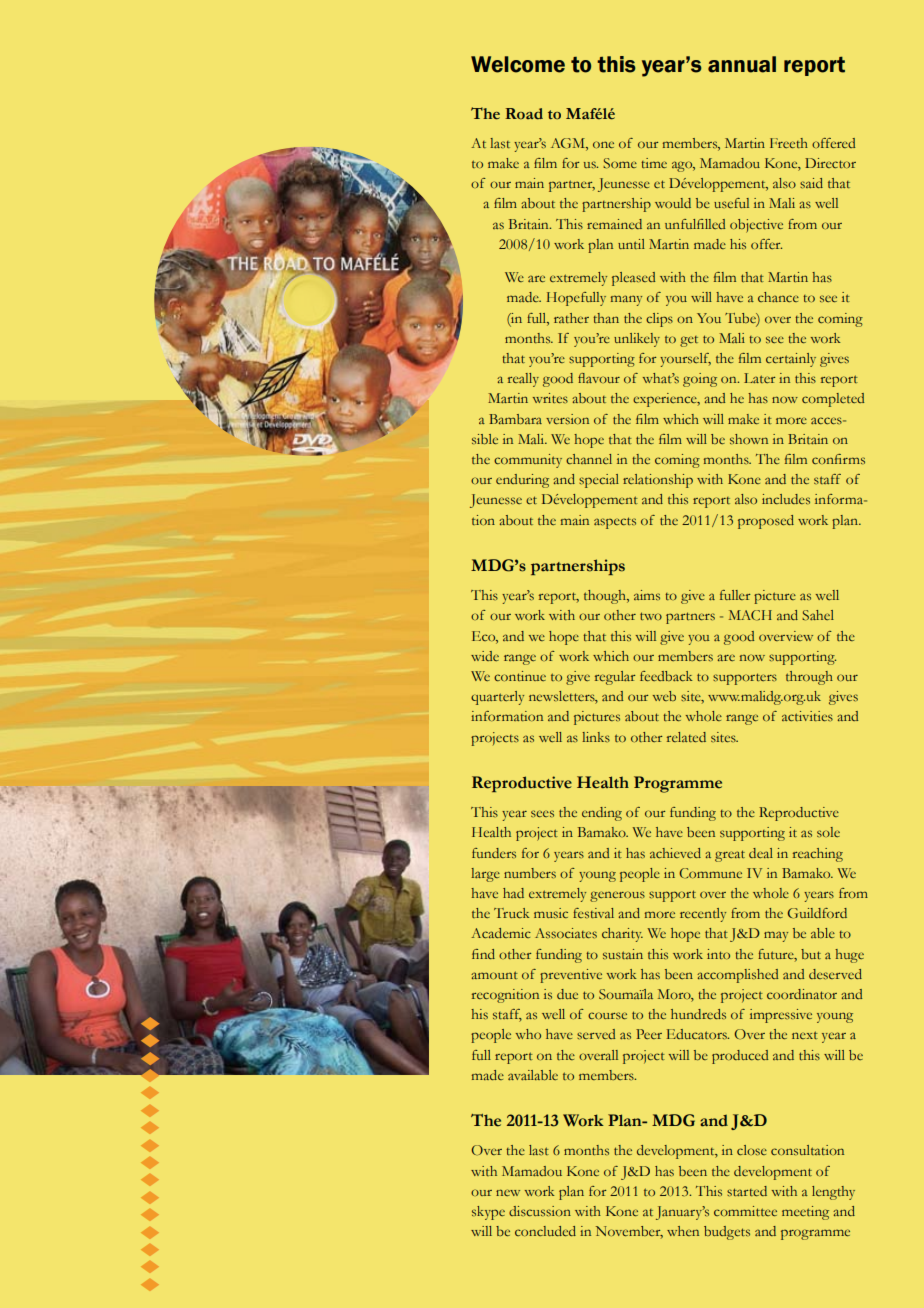 The width and height of the document is (924, 1308). What do you see at coordinates (805, 1213) in the document?
I see `meeting` at bounding box center [805, 1213].
